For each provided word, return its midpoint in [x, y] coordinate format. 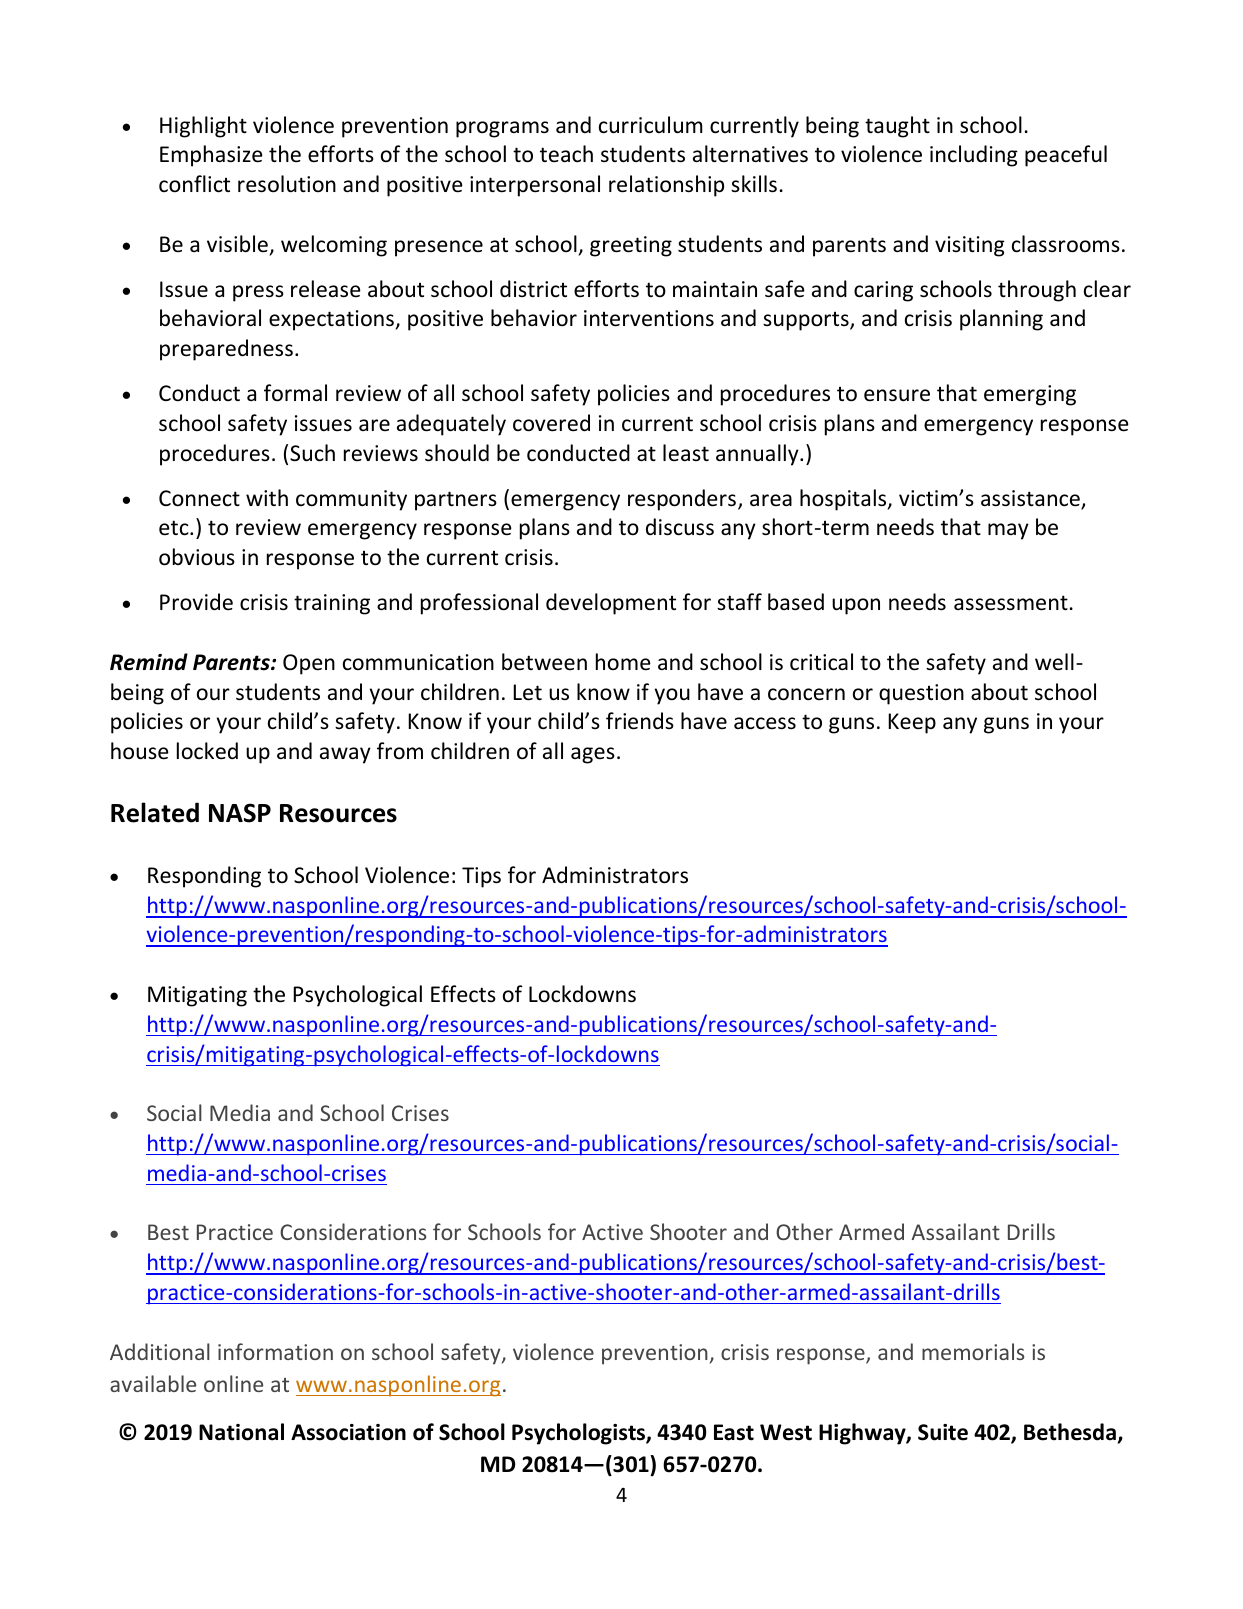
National [241, 1432]
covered [551, 423]
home [623, 662]
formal [295, 393]
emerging [1030, 395]
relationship [666, 186]
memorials [973, 1351]
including [974, 156]
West [786, 1432]
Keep [912, 723]
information [275, 1351]
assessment [1011, 603]
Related [155, 812]
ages [593, 755]
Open [309, 664]
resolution [287, 184]
